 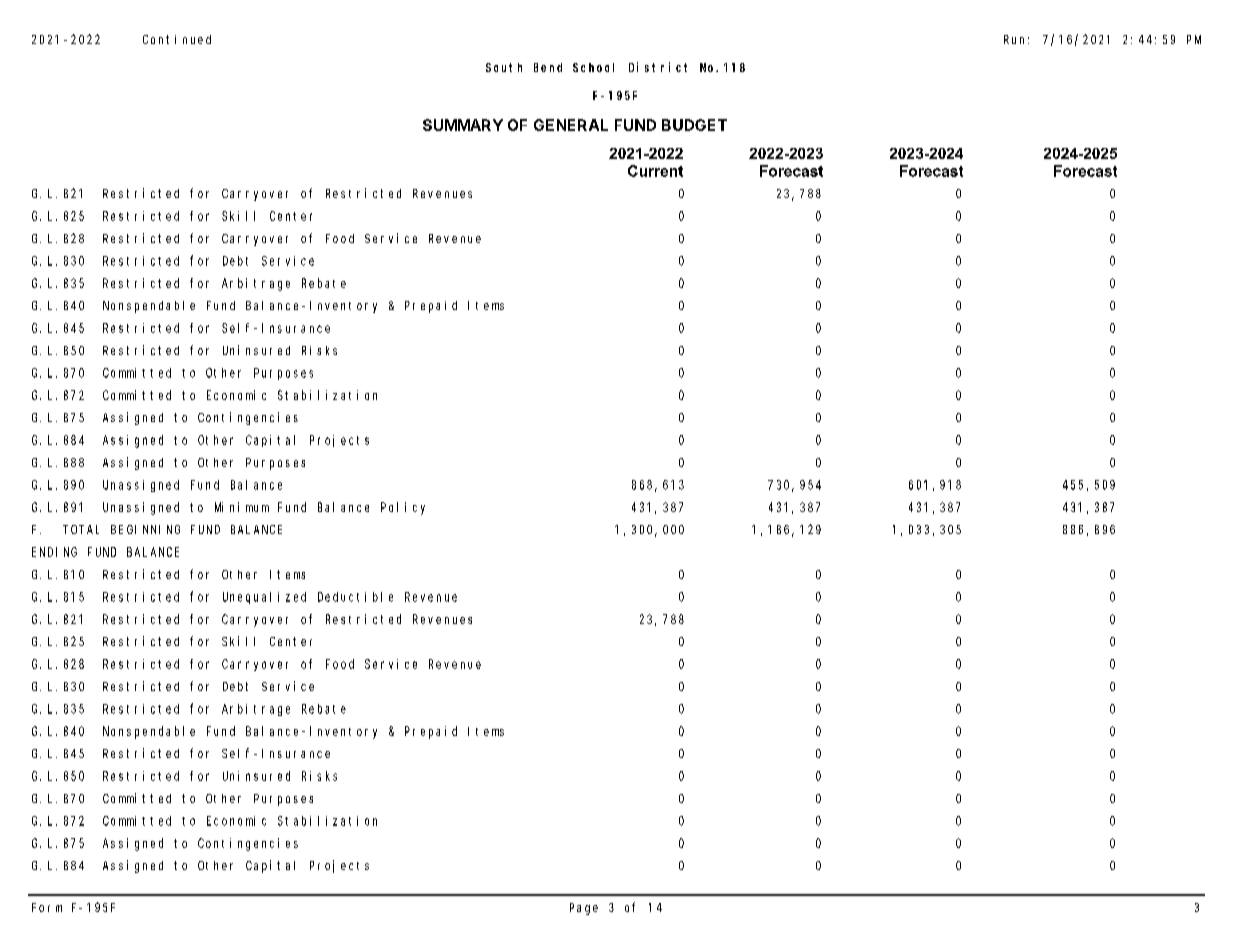 I want to click on BEGINNING, so click(x=145, y=529).
